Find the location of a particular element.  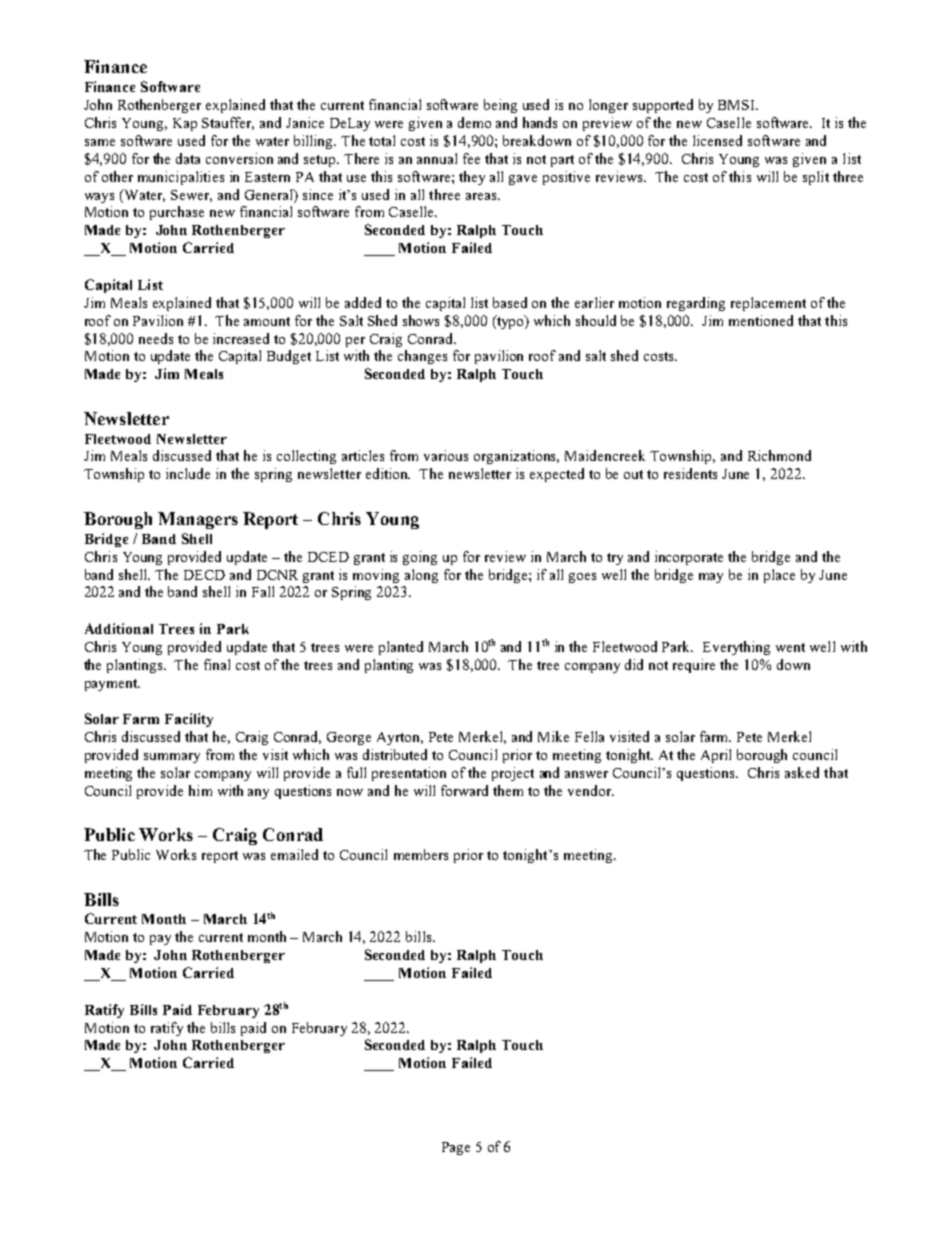

residents is located at coordinates (690, 473).
